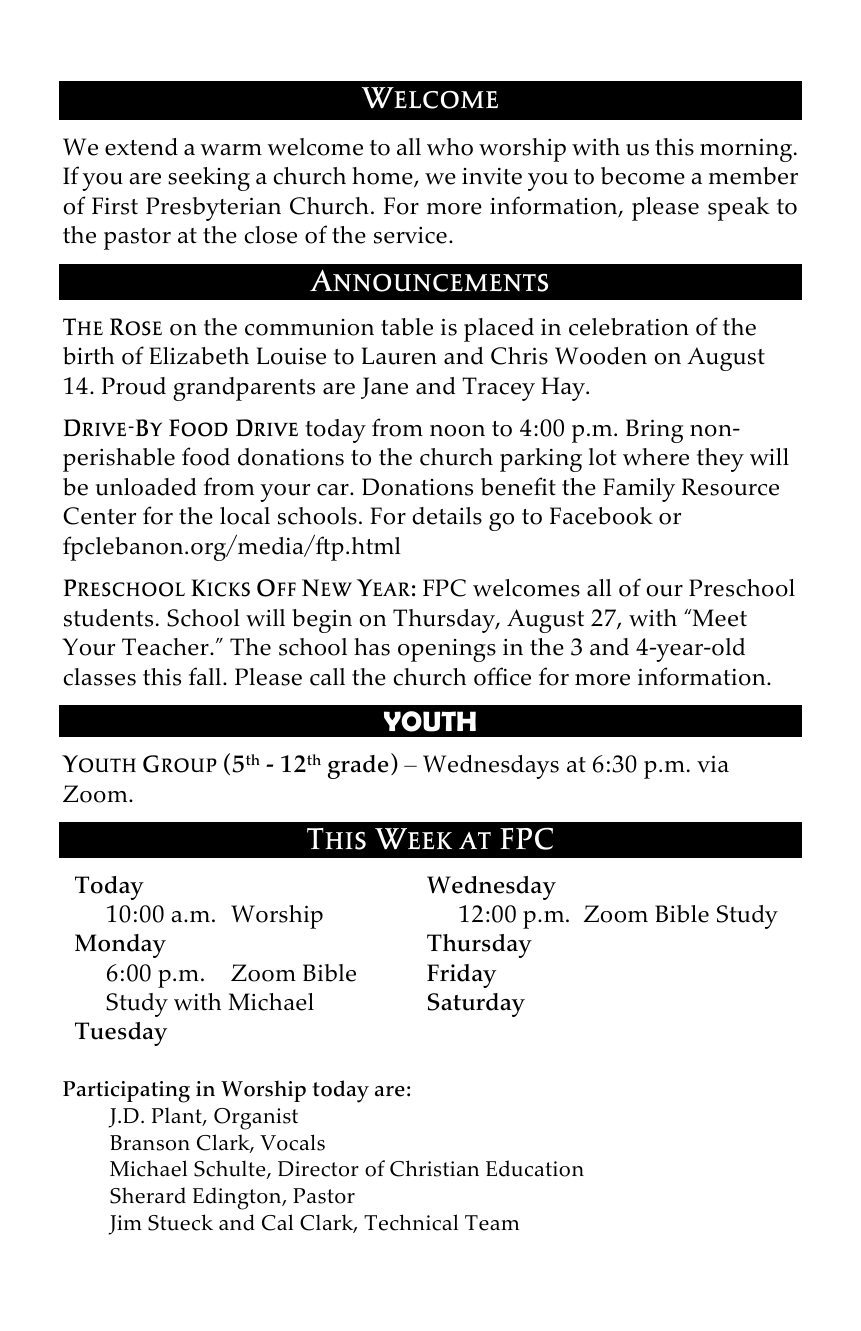 This screenshot has width=861, height=1331. Describe the element at coordinates (643, 176) in the screenshot. I see `become` at that location.
